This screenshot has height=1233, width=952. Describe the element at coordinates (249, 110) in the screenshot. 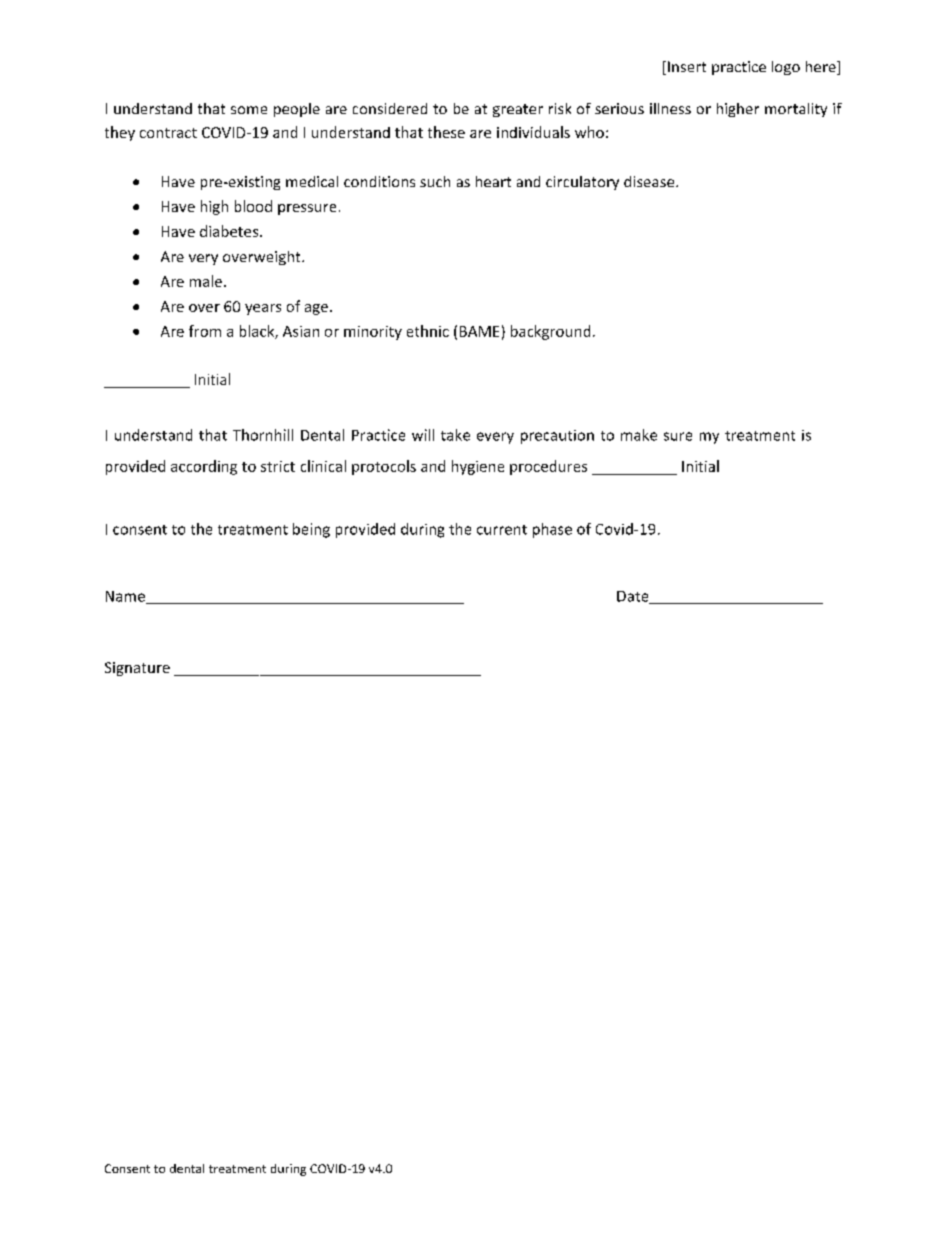

I see `some` at that location.
